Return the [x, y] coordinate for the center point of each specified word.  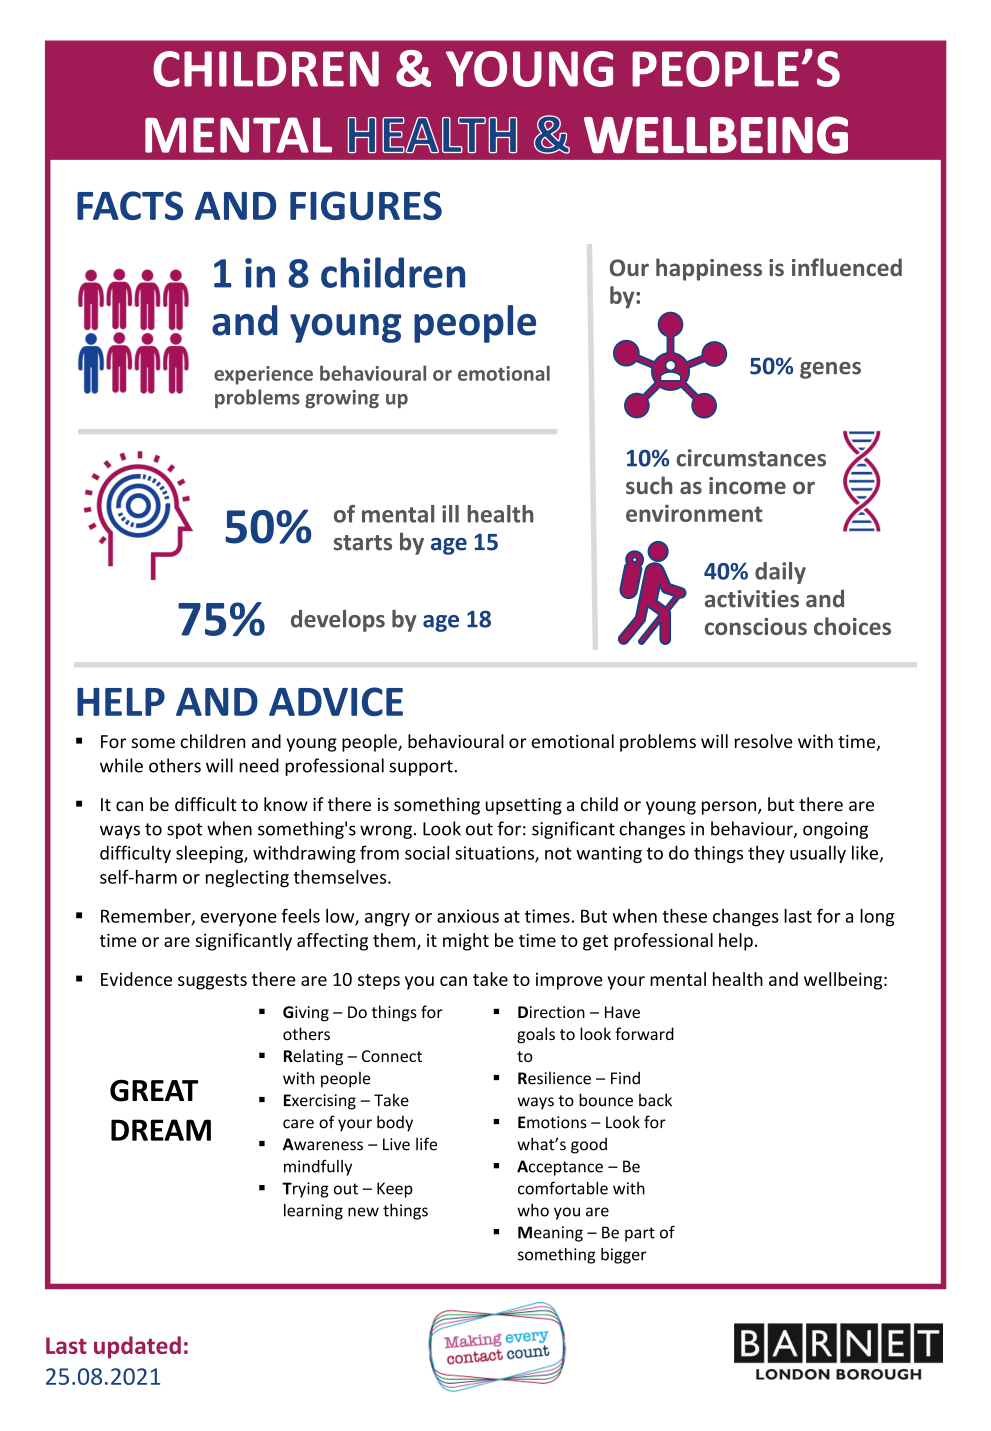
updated [137, 1347]
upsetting [524, 806]
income [747, 485]
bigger [623, 1256]
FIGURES [366, 205]
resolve [764, 741]
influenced [847, 267]
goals [536, 1035]
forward [644, 1033]
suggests [212, 982]
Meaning [550, 1234]
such [649, 485]
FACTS [130, 205]
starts [363, 543]
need [259, 765]
